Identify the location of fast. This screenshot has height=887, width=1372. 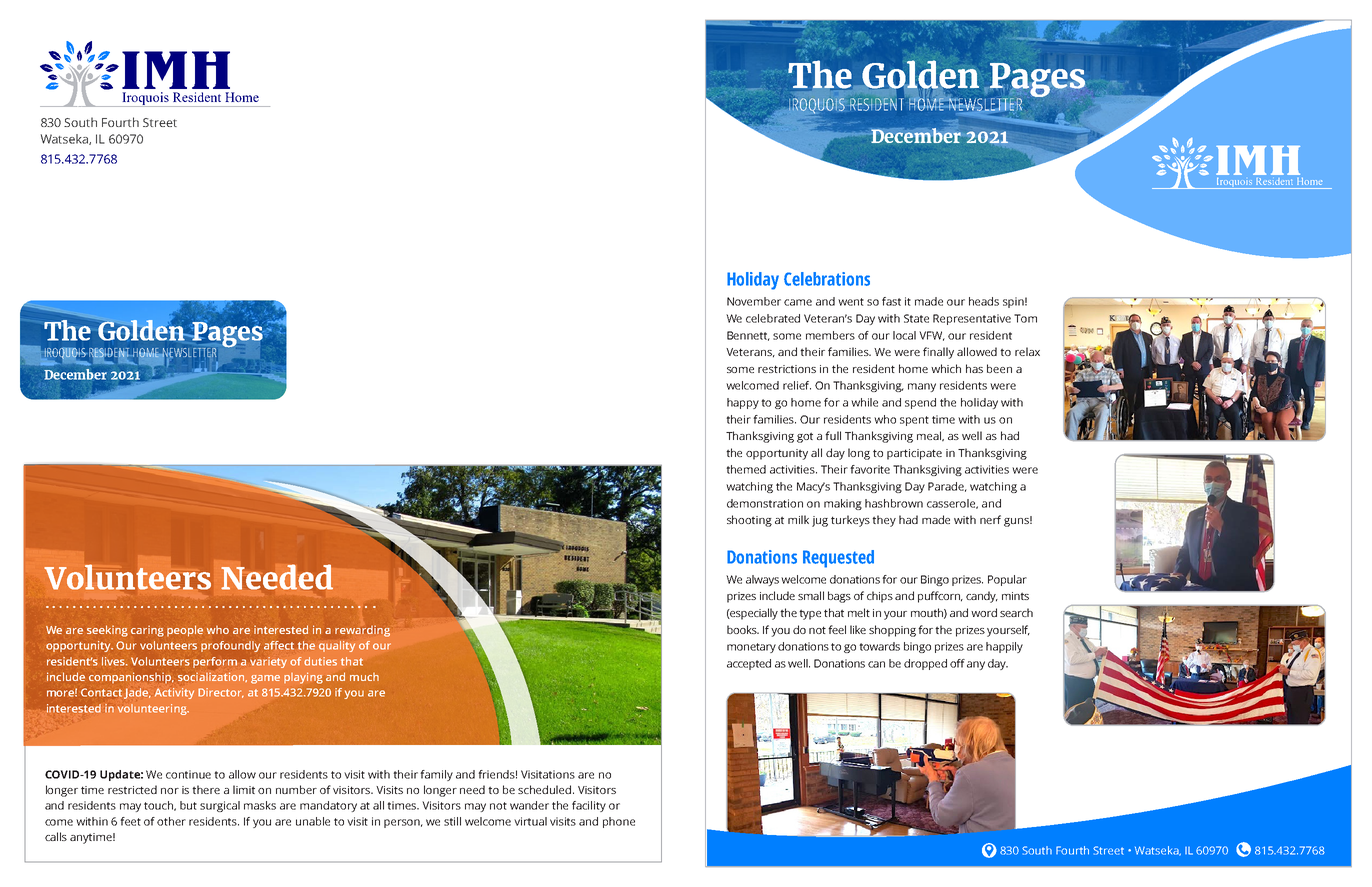
(891, 301).
